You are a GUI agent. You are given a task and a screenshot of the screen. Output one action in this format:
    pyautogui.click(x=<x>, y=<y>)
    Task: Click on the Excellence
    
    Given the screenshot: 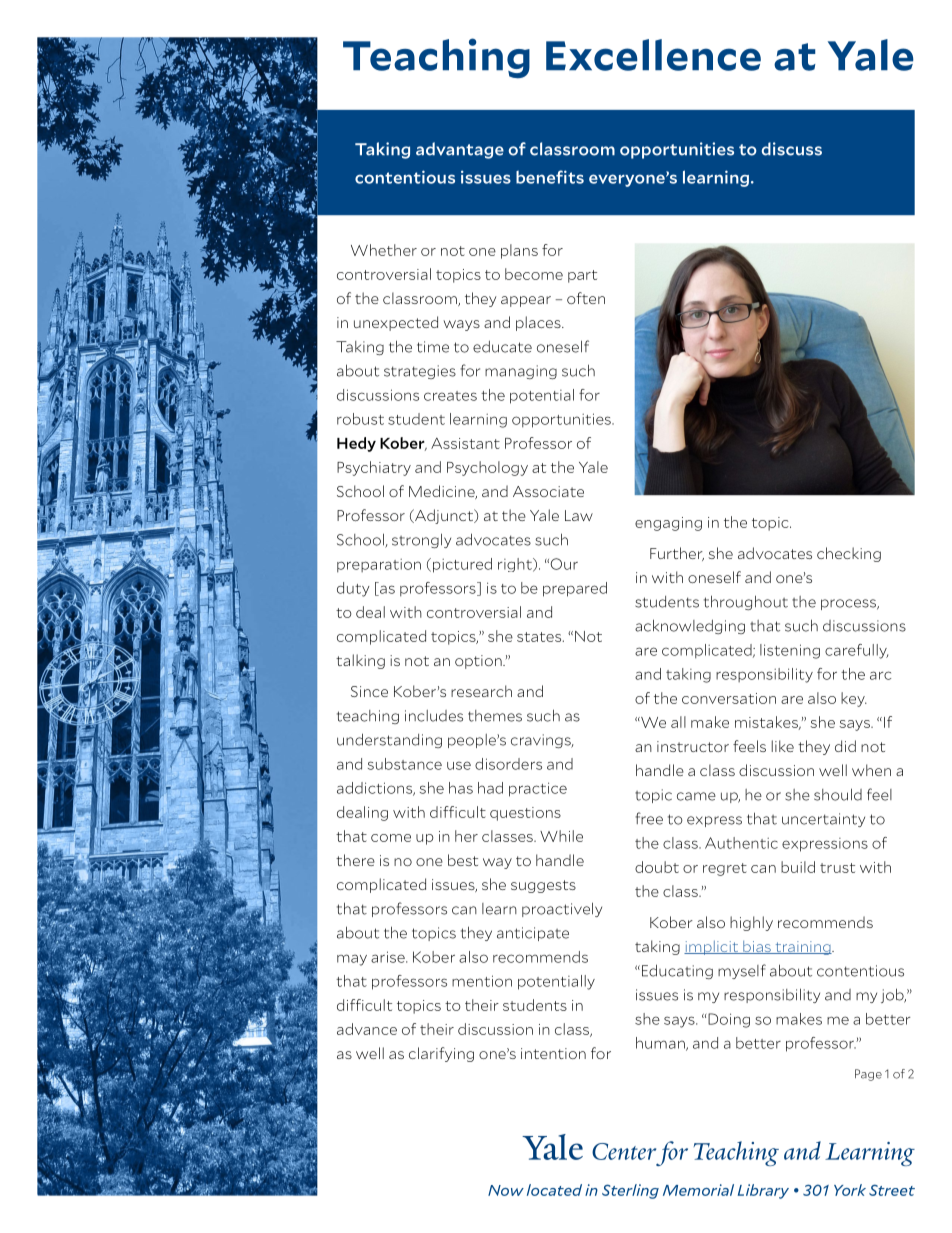 What is the action you would take?
    pyautogui.click(x=653, y=55)
